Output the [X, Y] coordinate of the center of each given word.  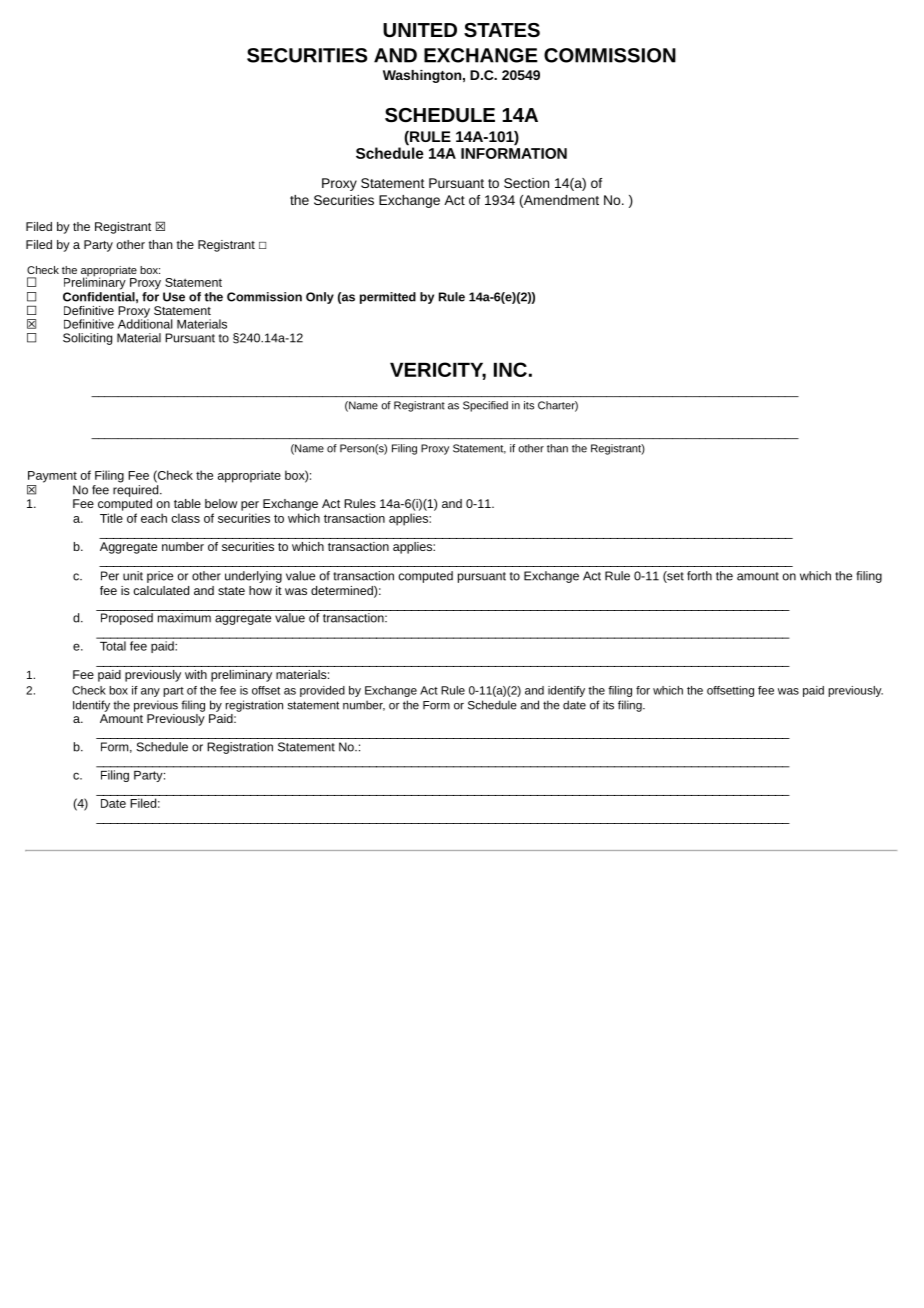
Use [174, 297]
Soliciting [87, 339]
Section [526, 183]
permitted [388, 298]
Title [111, 518]
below [221, 503]
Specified [485, 406]
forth [699, 576]
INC [510, 369]
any [150, 692]
